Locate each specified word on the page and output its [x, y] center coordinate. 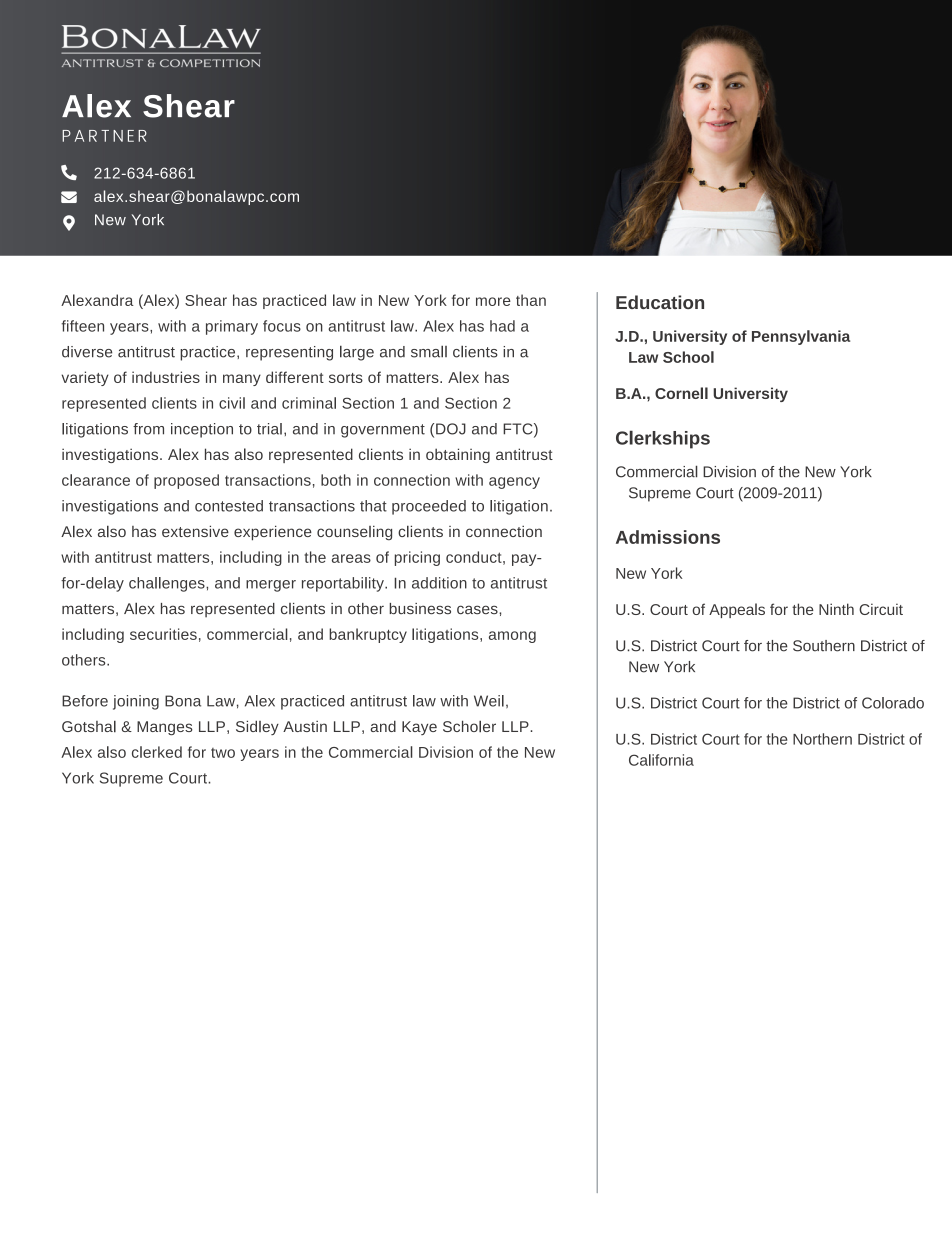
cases [478, 609]
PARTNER [104, 136]
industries [166, 377]
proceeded [429, 507]
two [223, 753]
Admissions [668, 537]
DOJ [451, 429]
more [493, 301]
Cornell [681, 393]
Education [660, 302]
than [531, 300]
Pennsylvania [801, 337]
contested [229, 506]
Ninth [836, 609]
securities [163, 634]
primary [232, 327]
